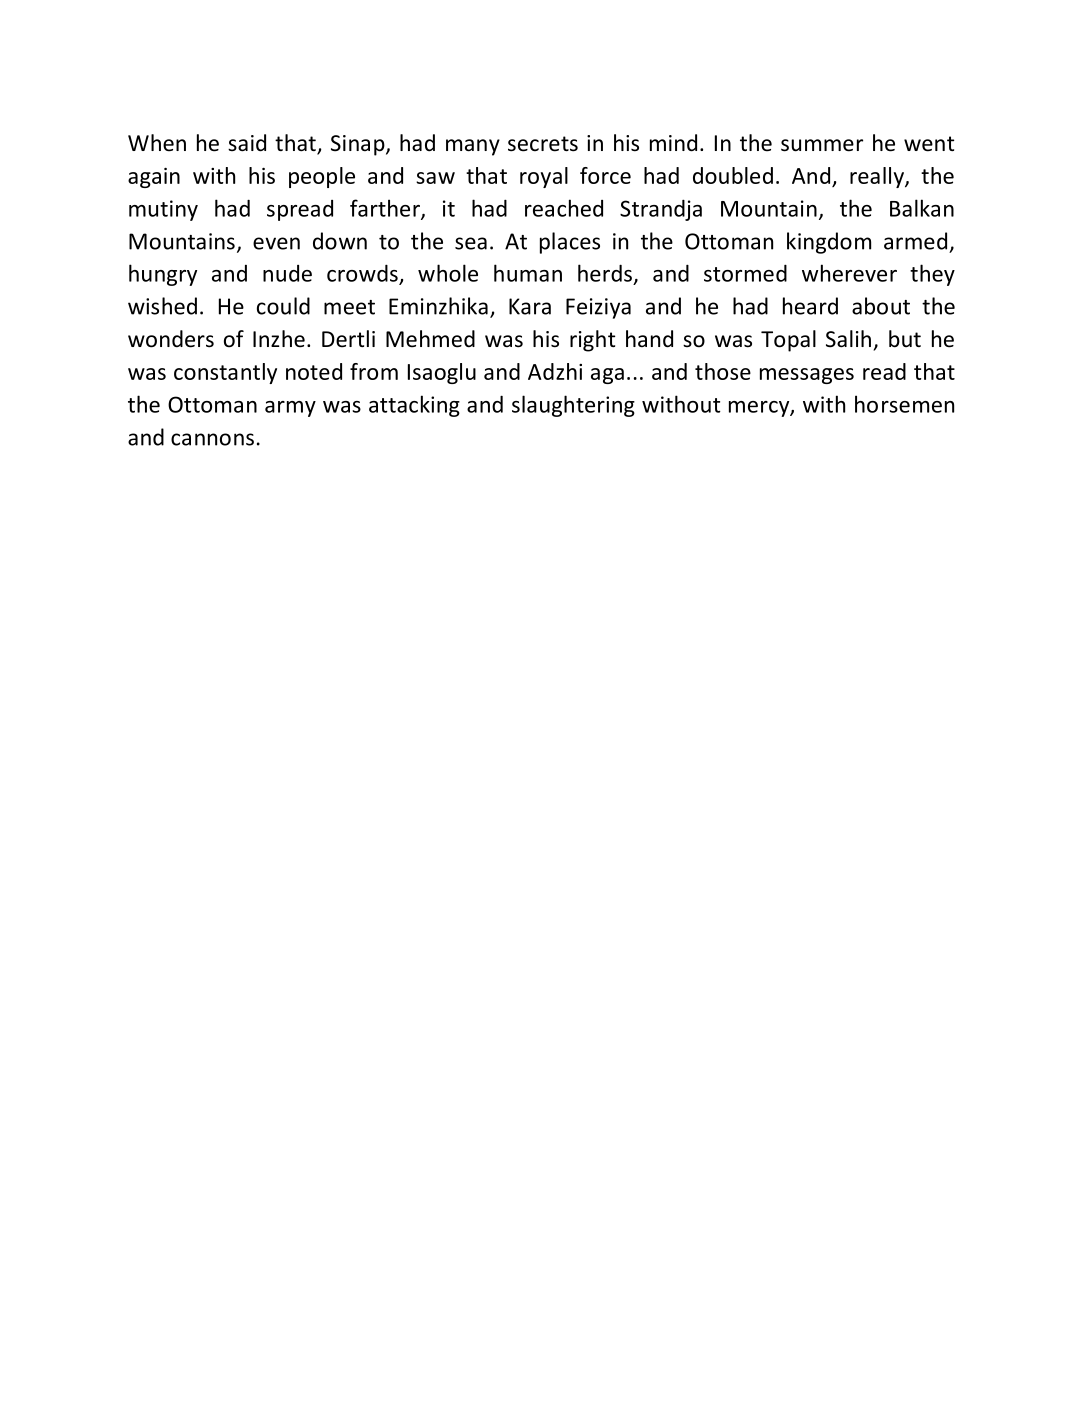  Describe the element at coordinates (573, 406) in the screenshot. I see `slaughtering` at that location.
